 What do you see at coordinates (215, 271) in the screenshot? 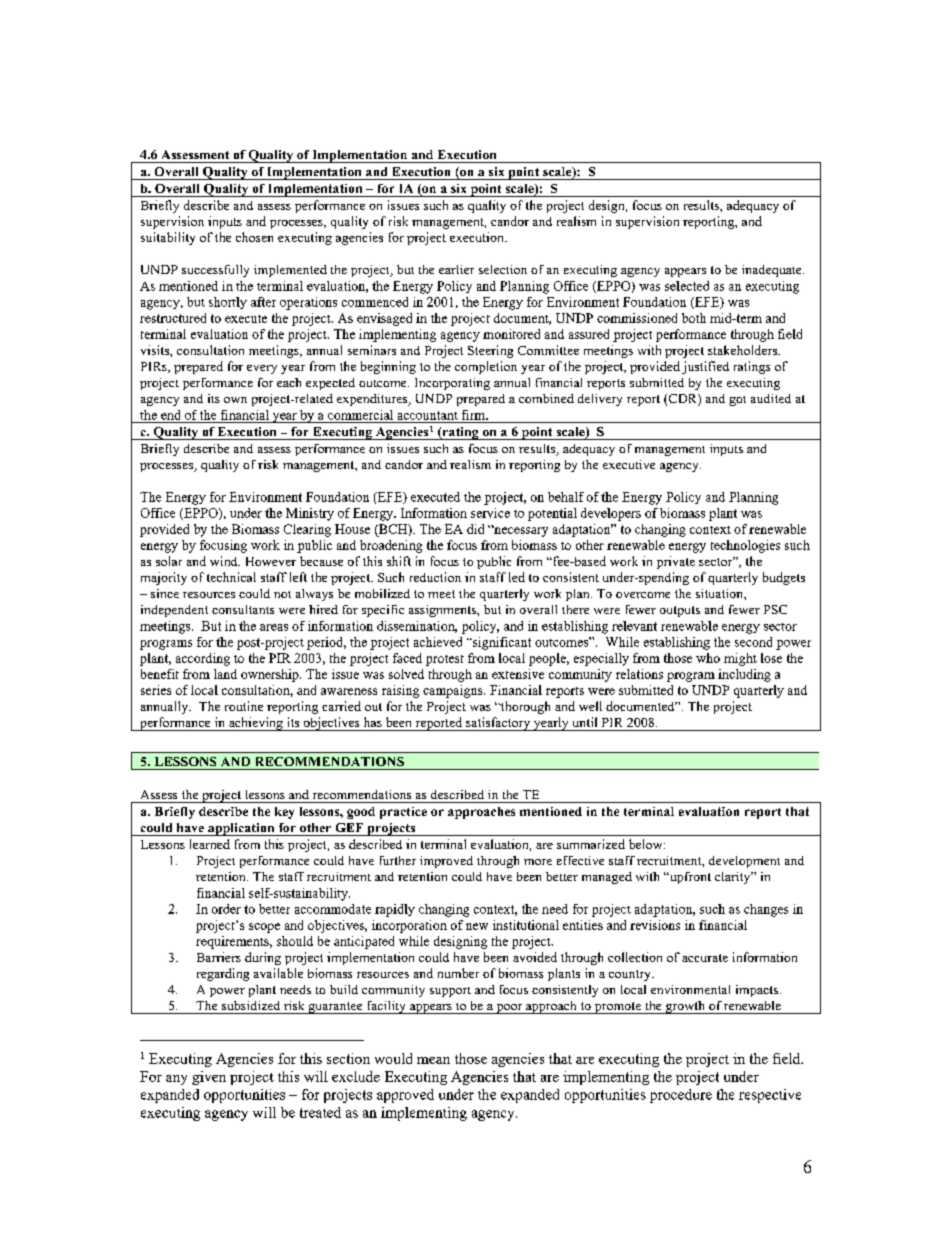
I see `successfully` at bounding box center [215, 271].
